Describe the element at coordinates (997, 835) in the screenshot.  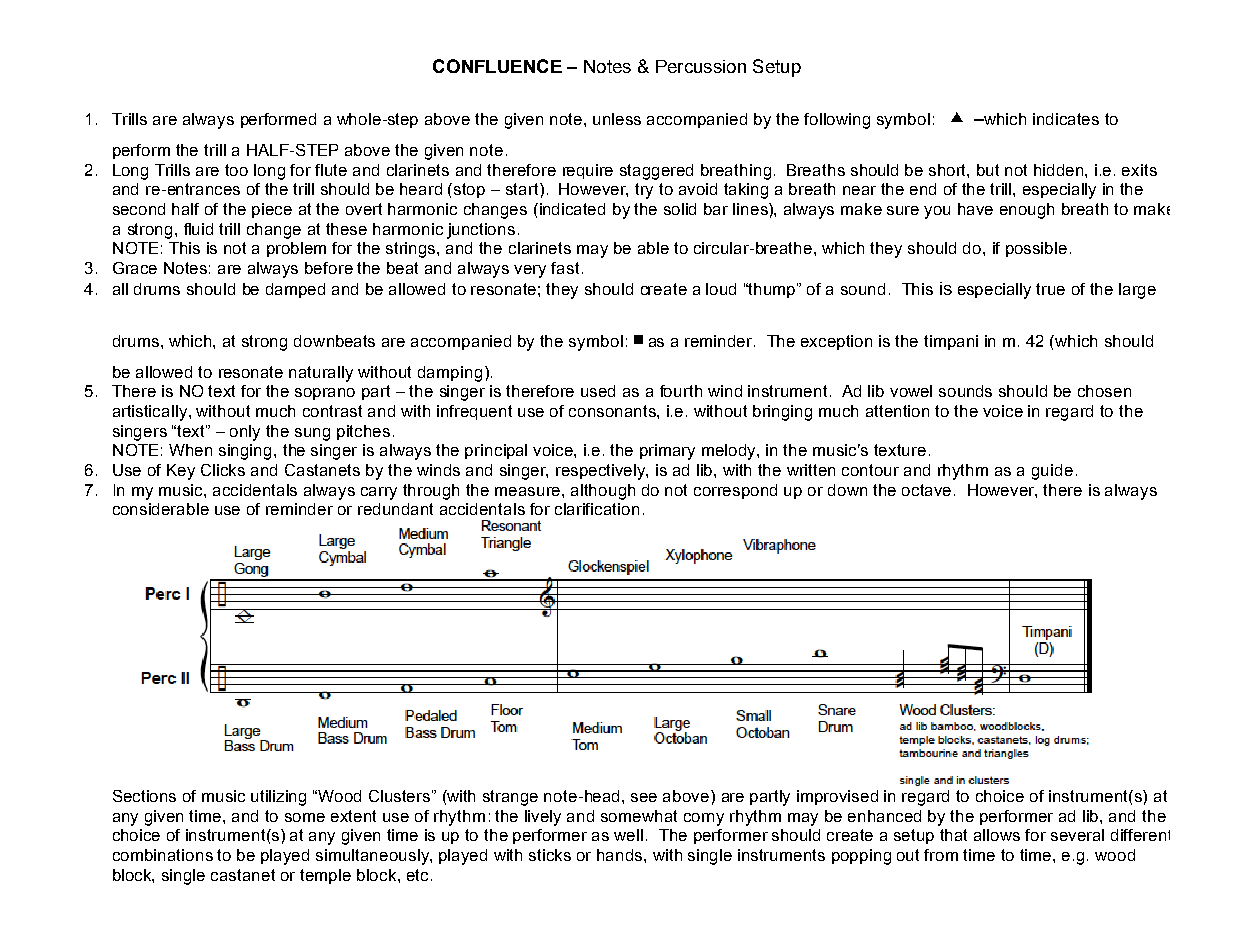
I see `allows` at that location.
